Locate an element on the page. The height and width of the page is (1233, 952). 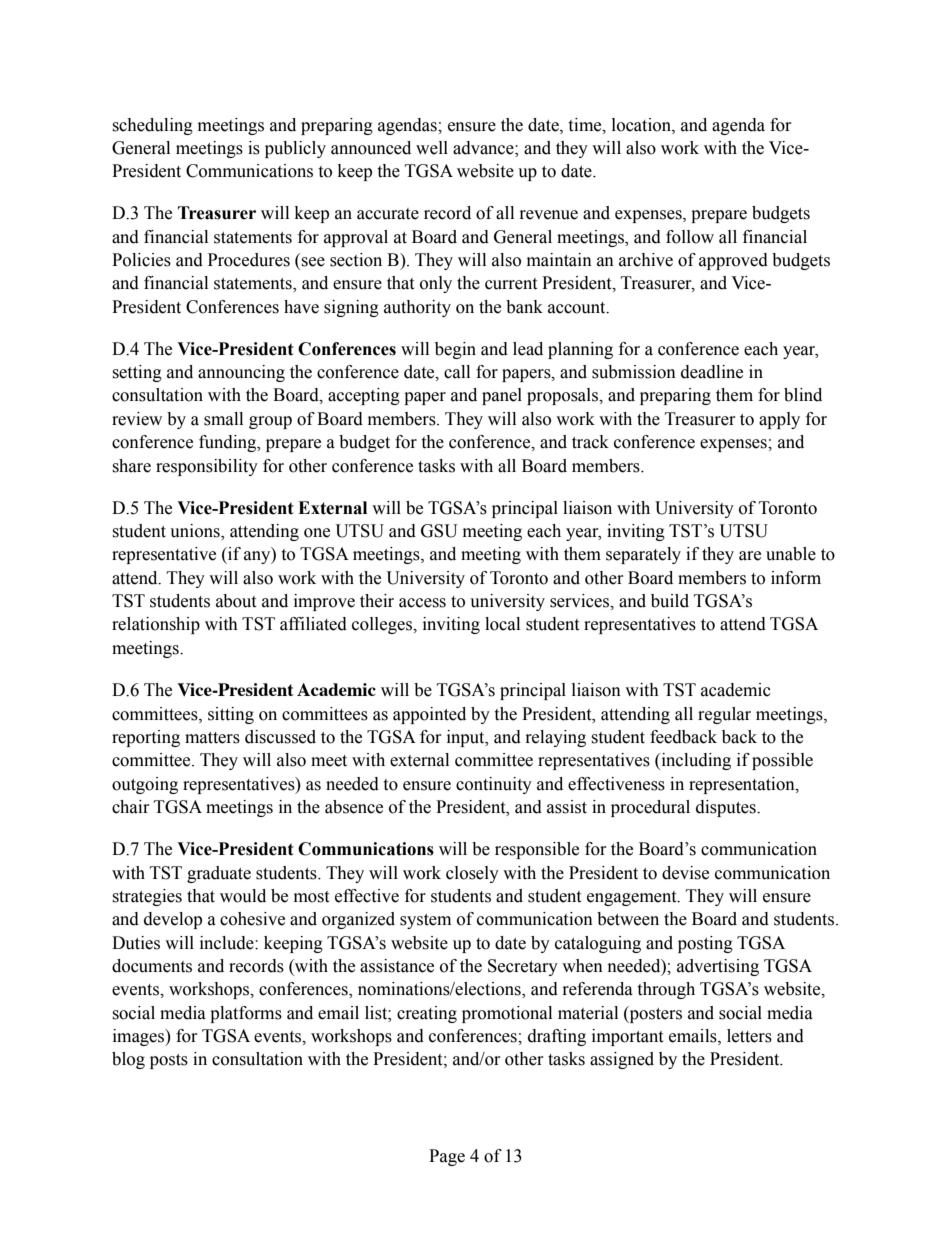
begin is located at coordinates (455, 350).
